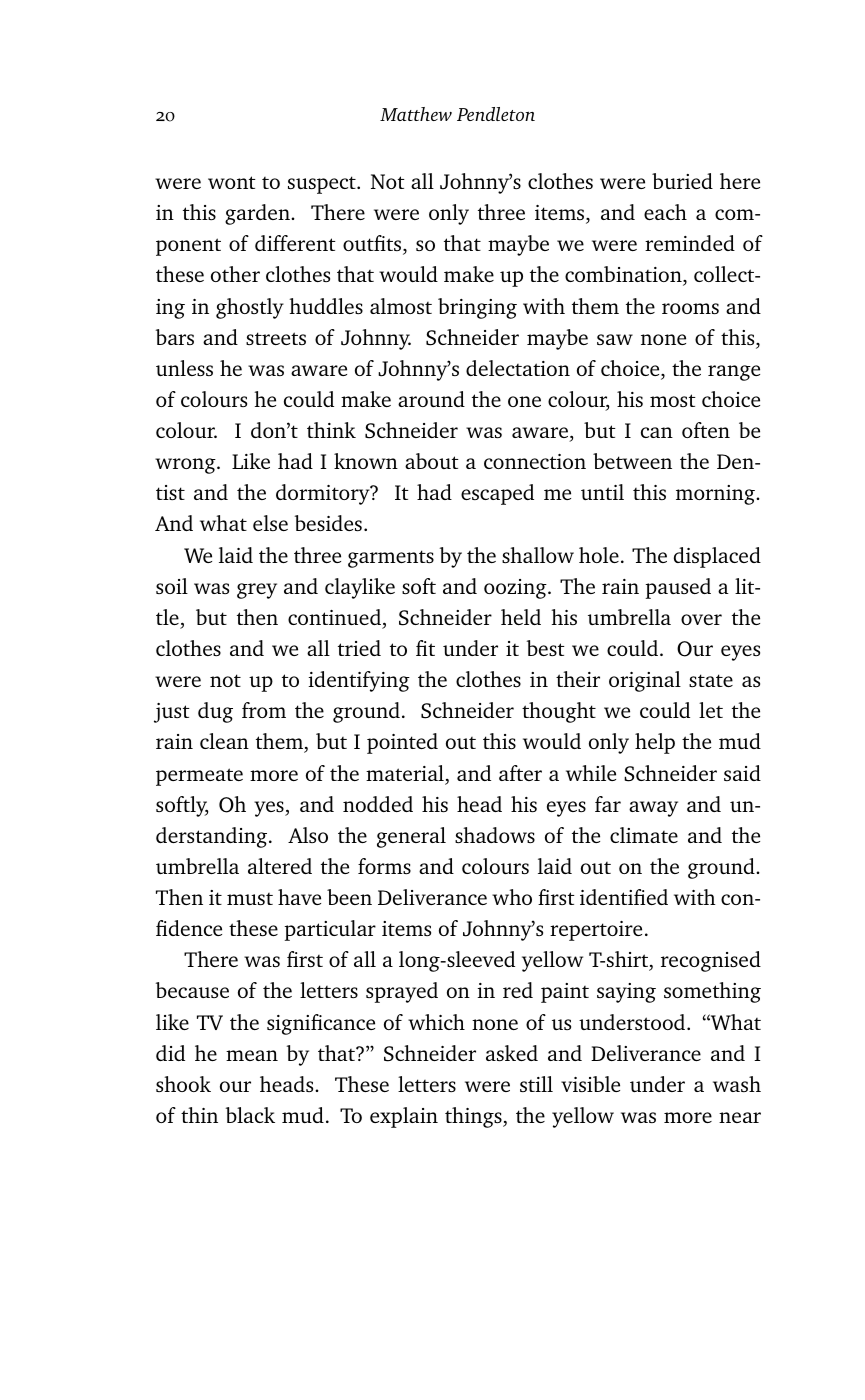 Image resolution: width=865 pixels, height=1400 pixels. I want to click on buried, so click(682, 181).
